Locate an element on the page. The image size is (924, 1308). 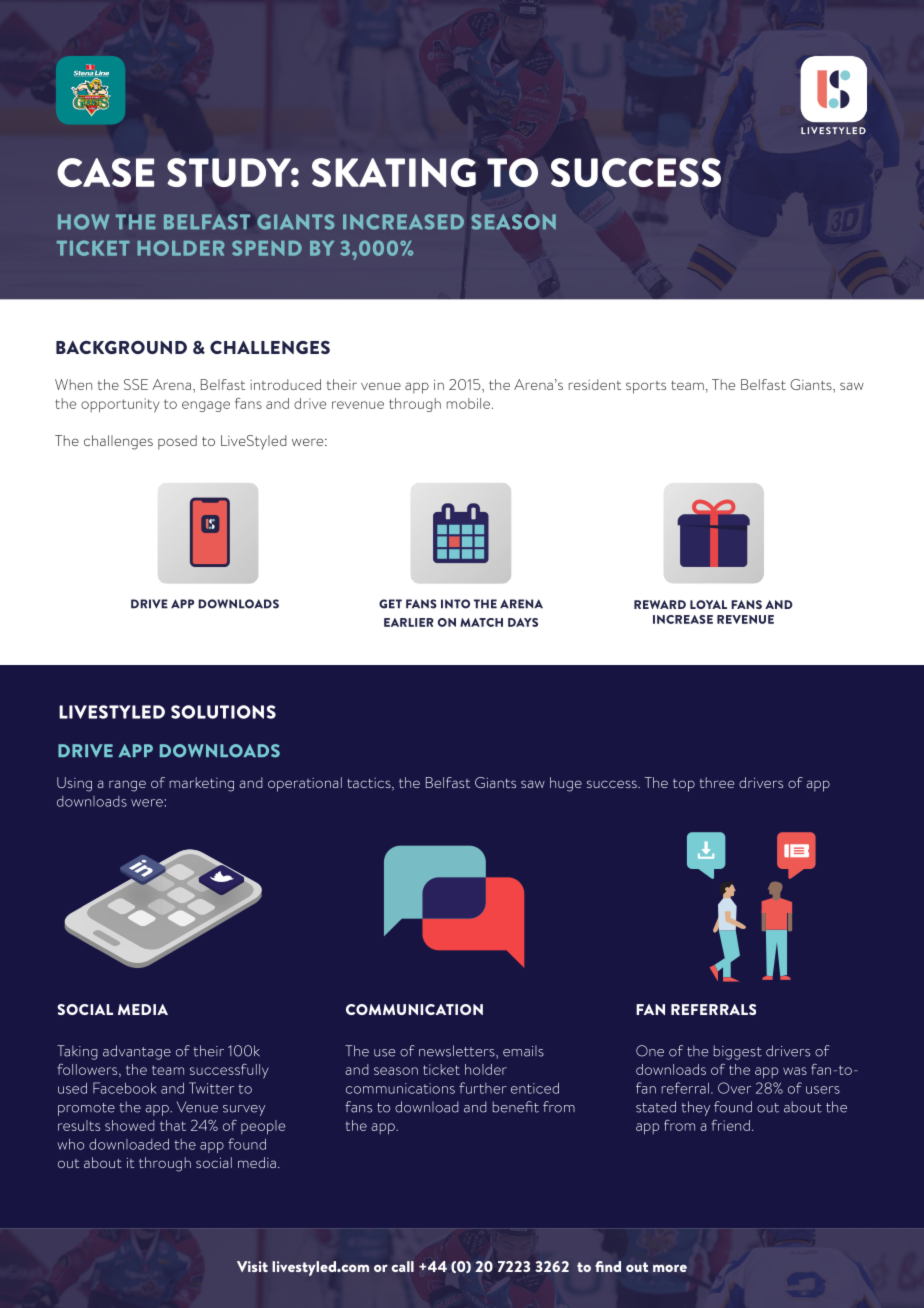
mobile is located at coordinates (470, 403).
